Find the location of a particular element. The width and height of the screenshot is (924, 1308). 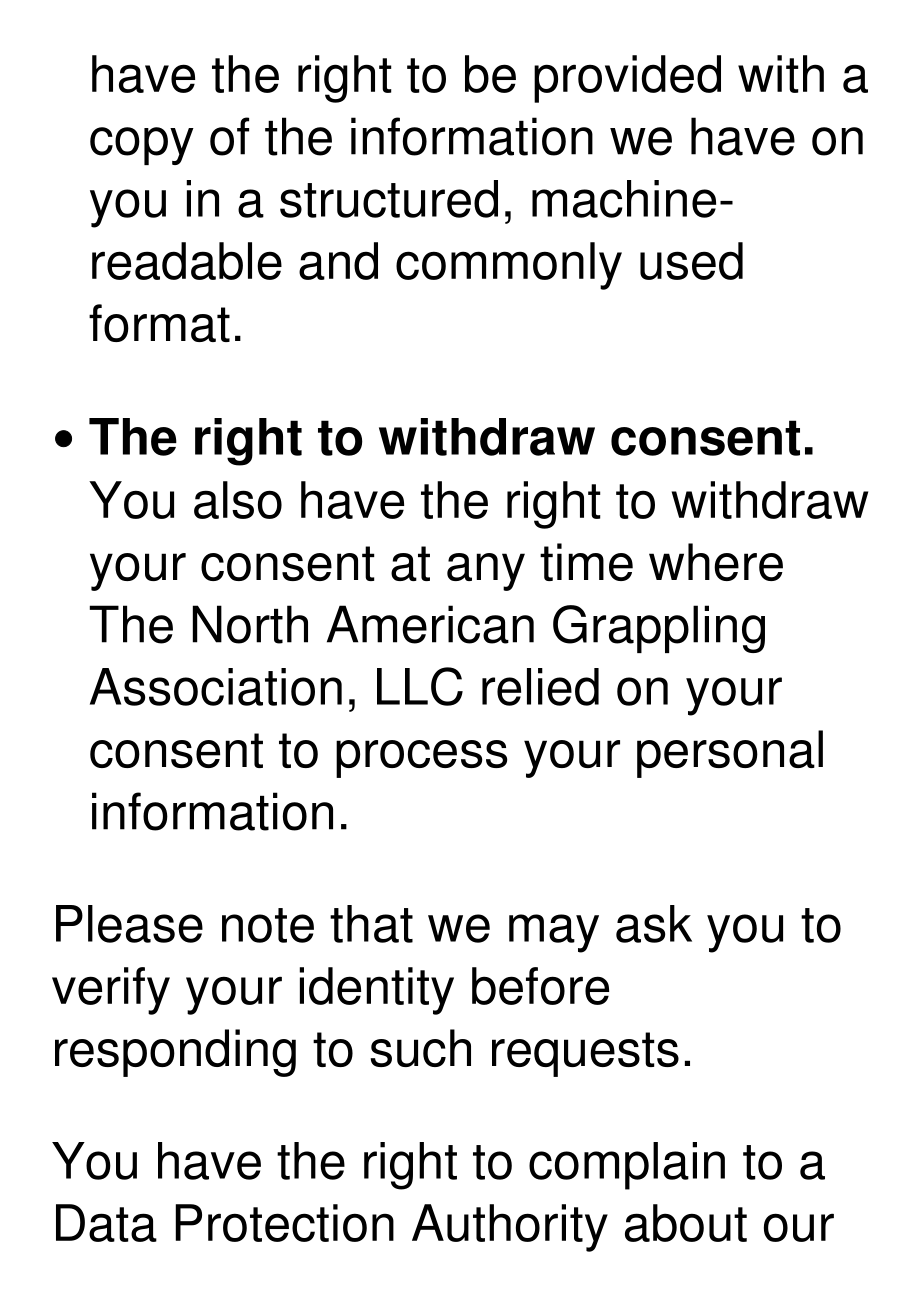

copy is located at coordinates (142, 146).
